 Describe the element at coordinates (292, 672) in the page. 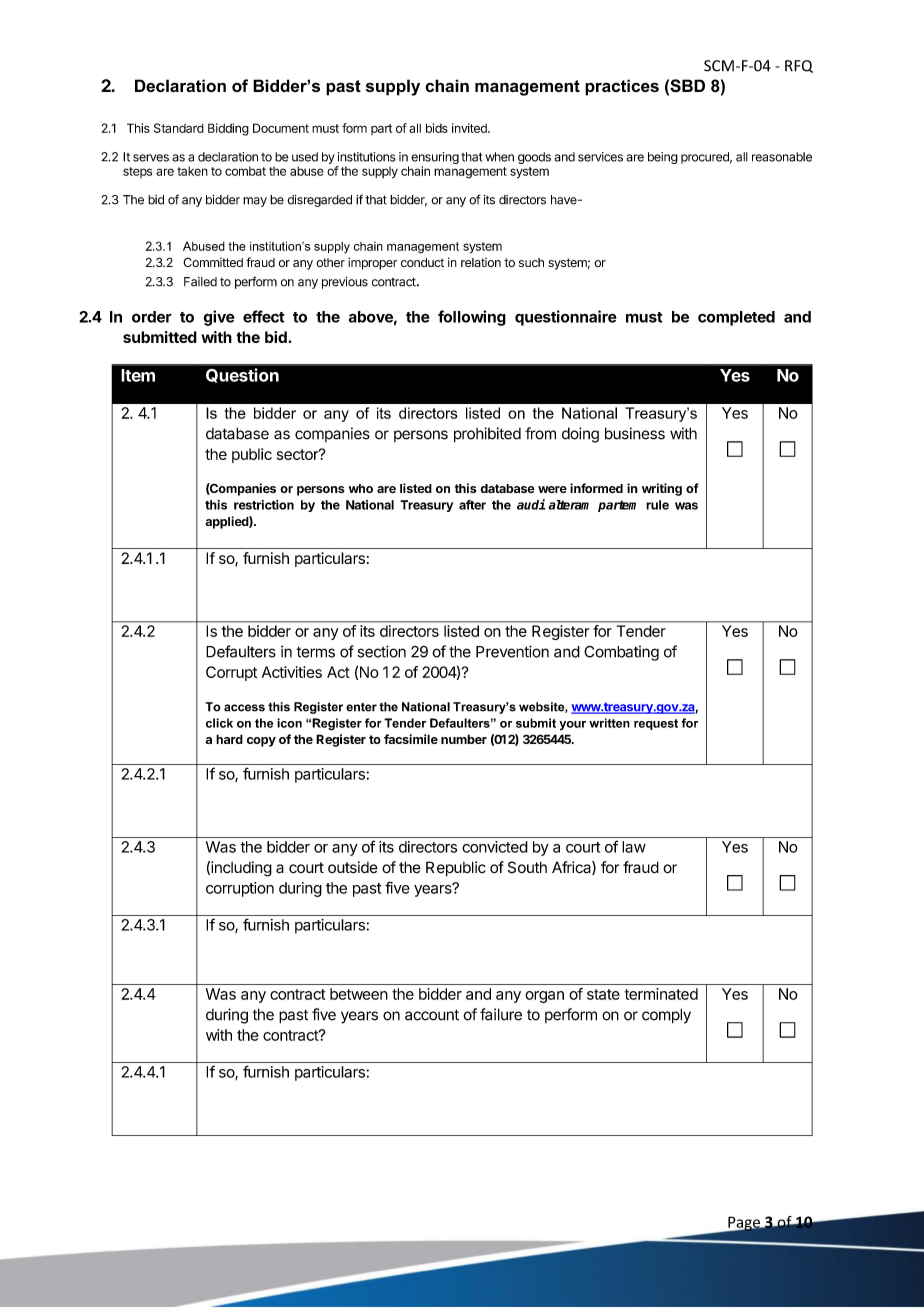

I see `Activities` at that location.
